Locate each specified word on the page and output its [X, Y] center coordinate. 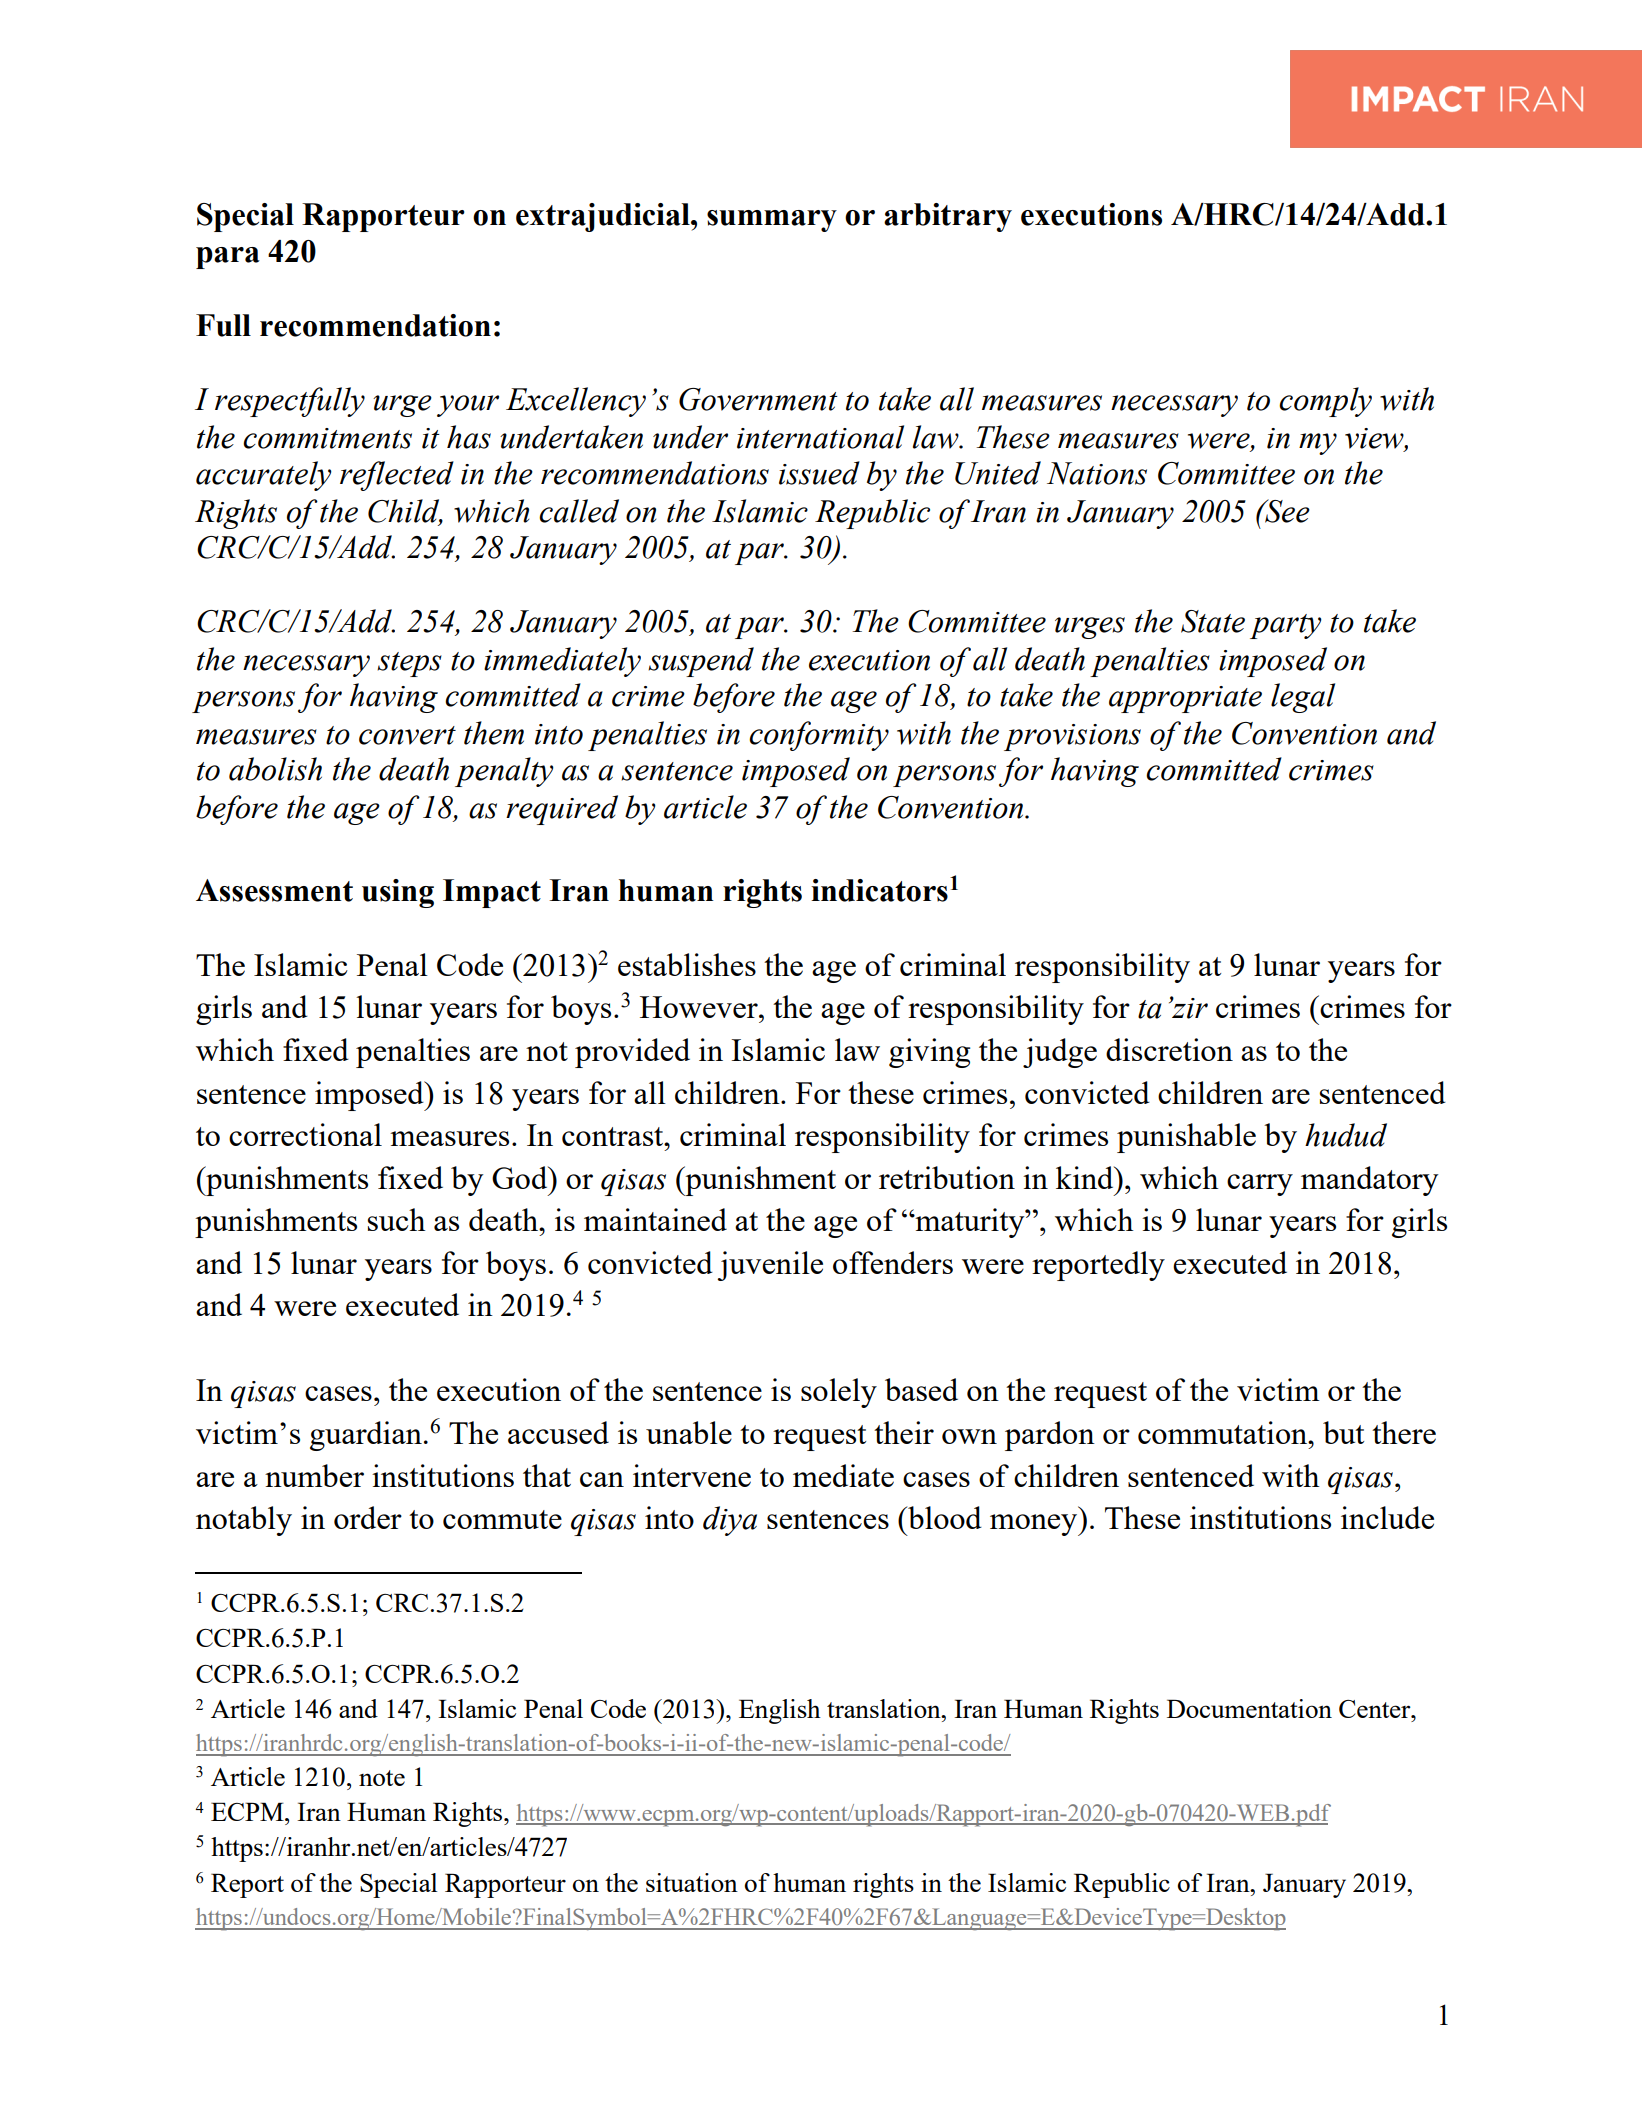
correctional [305, 1134]
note [382, 1778]
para [228, 258]
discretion [1169, 1049]
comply [1325, 402]
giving [929, 1053]
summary [772, 221]
